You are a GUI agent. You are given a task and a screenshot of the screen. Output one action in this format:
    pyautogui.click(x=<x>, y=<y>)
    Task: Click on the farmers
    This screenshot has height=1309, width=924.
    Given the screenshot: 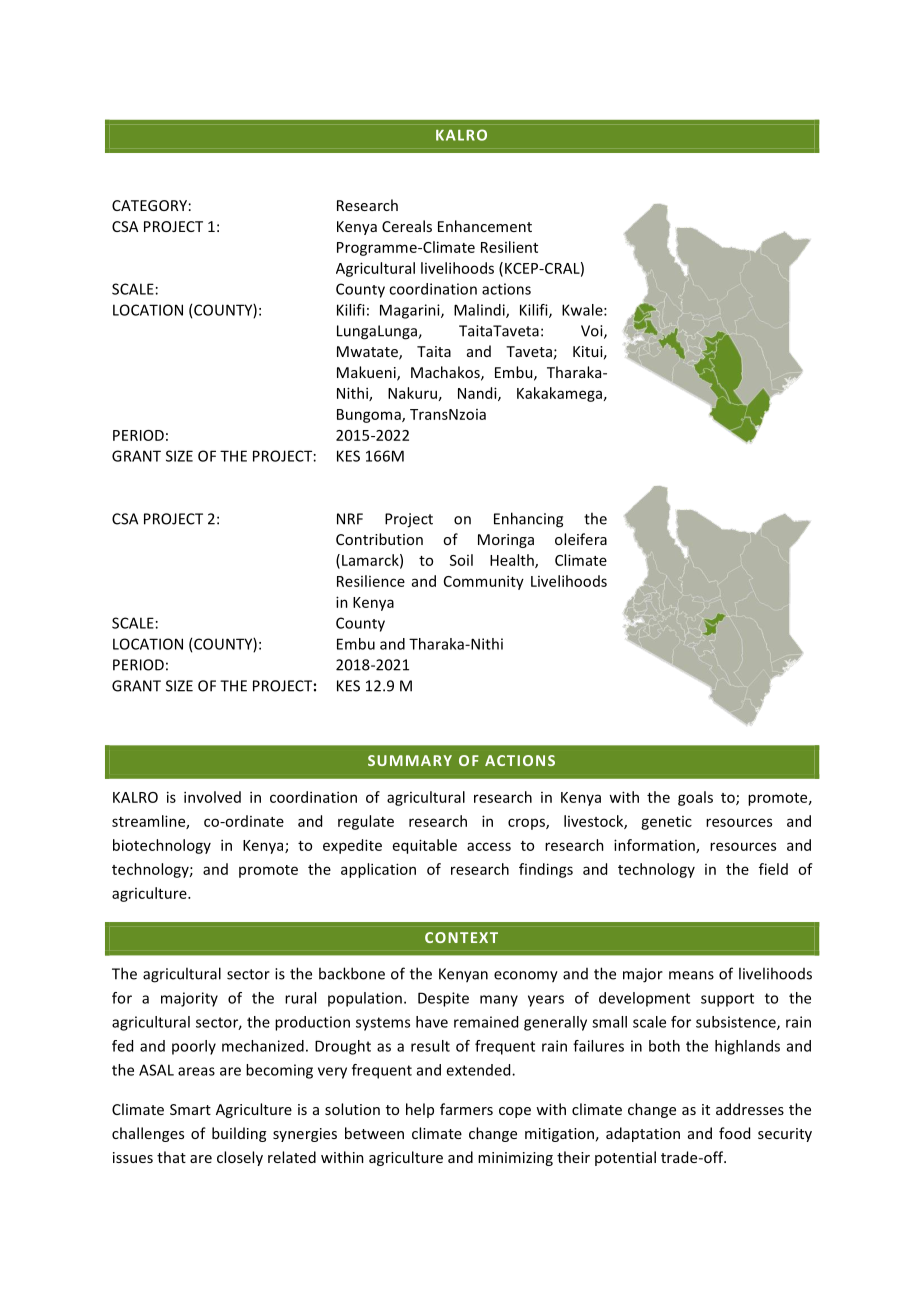 What is the action you would take?
    pyautogui.click(x=466, y=1109)
